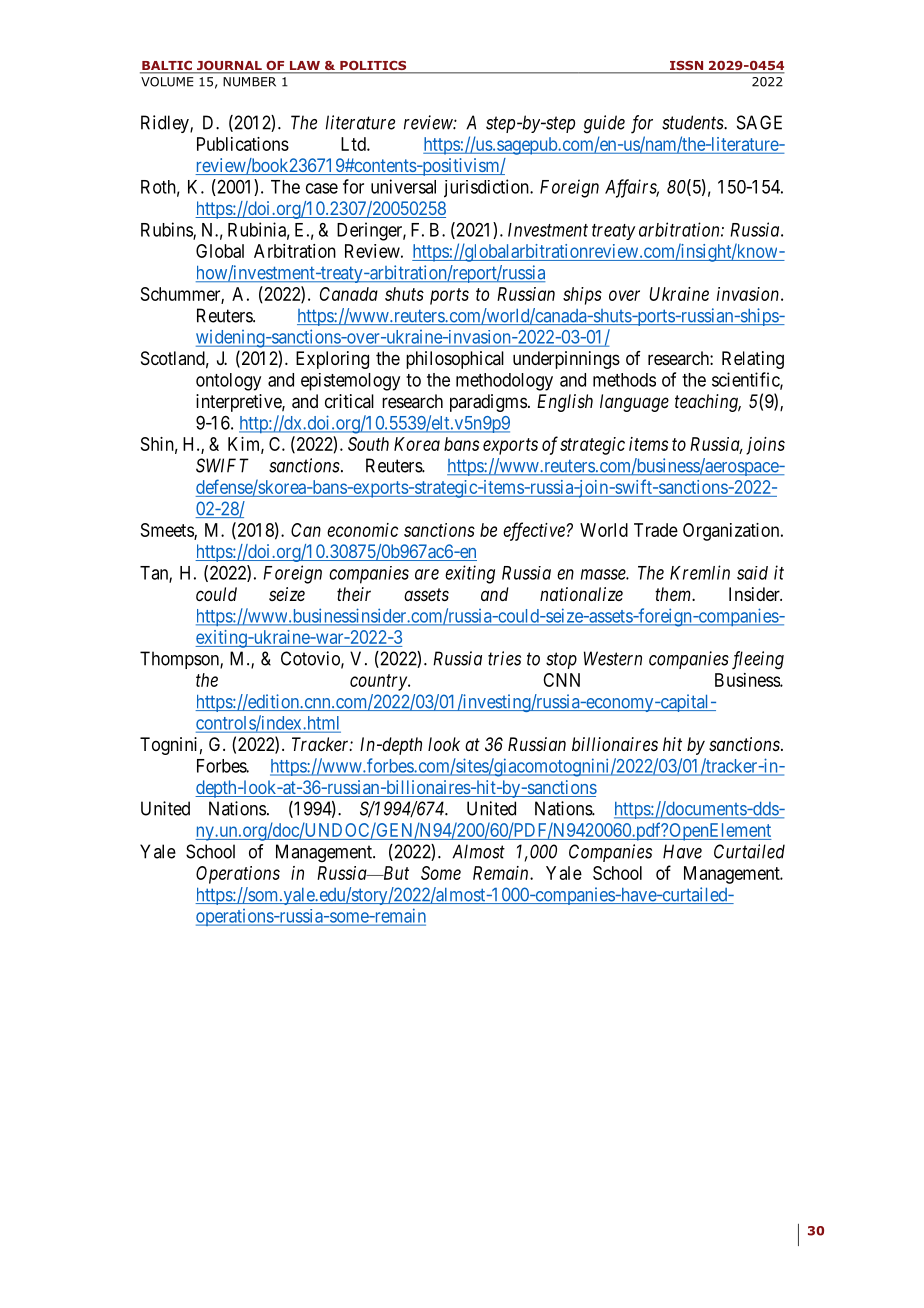 The height and width of the screenshot is (1308, 924). What do you see at coordinates (693, 122) in the screenshot?
I see `students` at bounding box center [693, 122].
